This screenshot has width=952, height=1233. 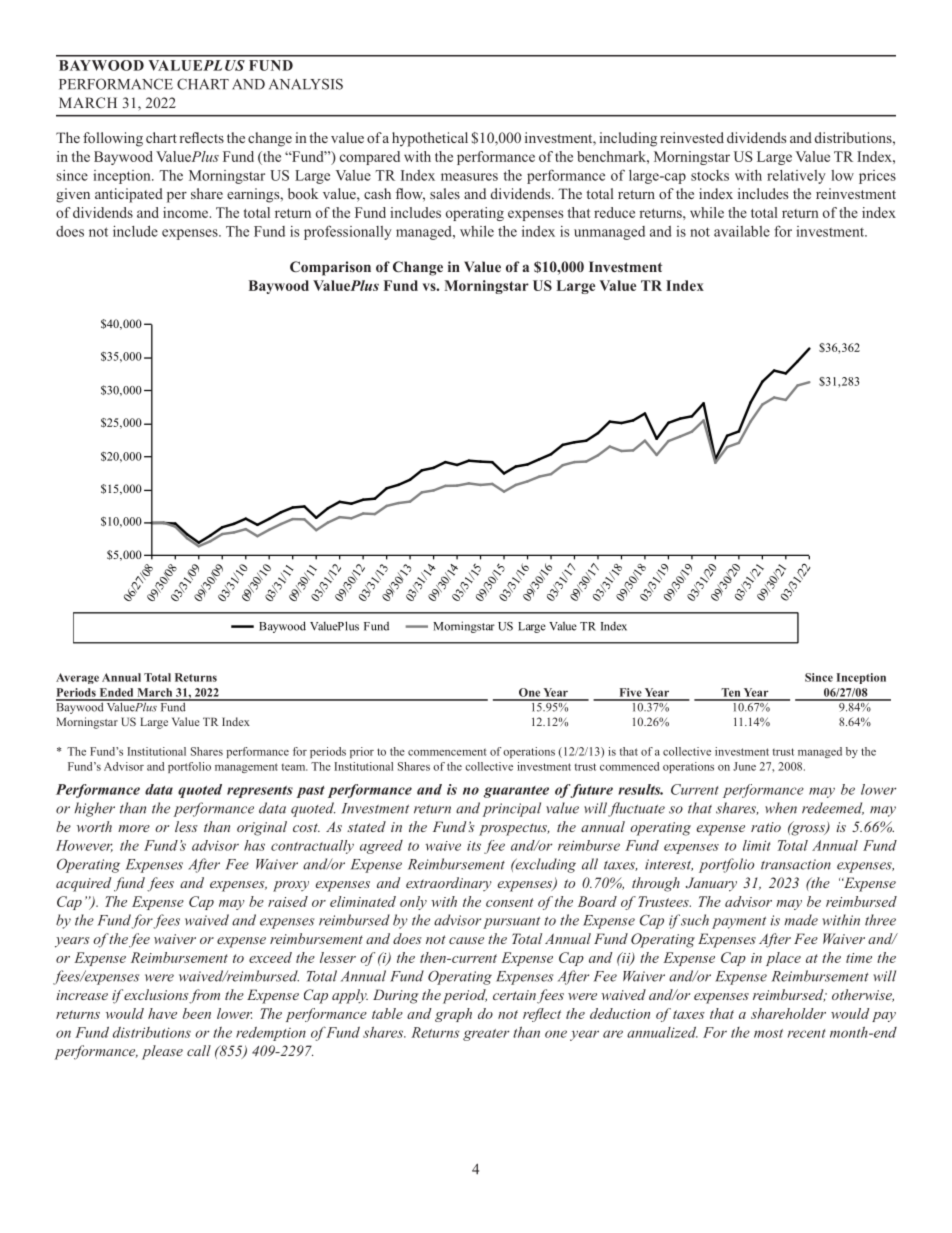 I want to click on reinvested, so click(x=692, y=137).
